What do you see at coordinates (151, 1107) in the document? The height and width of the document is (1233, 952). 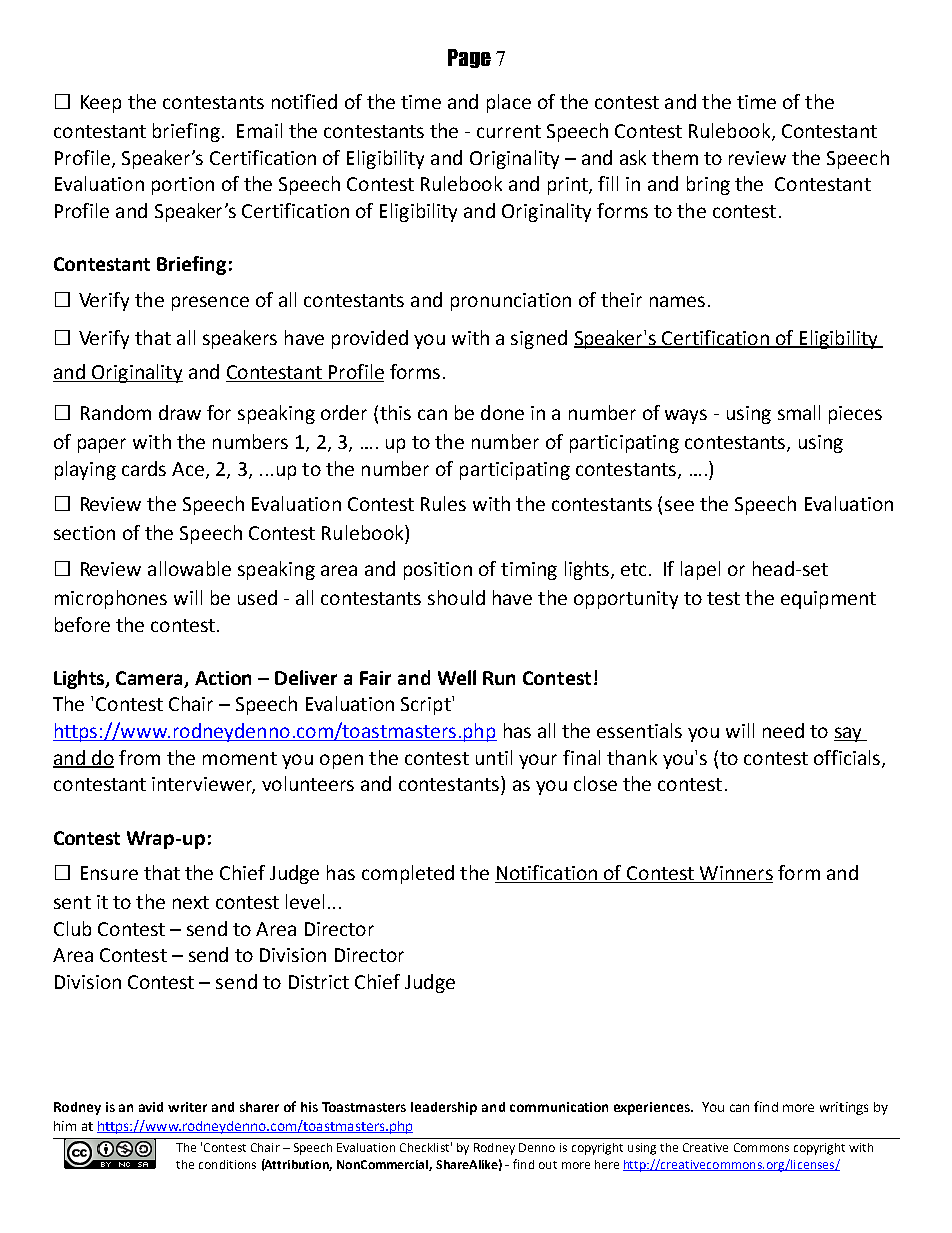 I see `avid` at bounding box center [151, 1107].
